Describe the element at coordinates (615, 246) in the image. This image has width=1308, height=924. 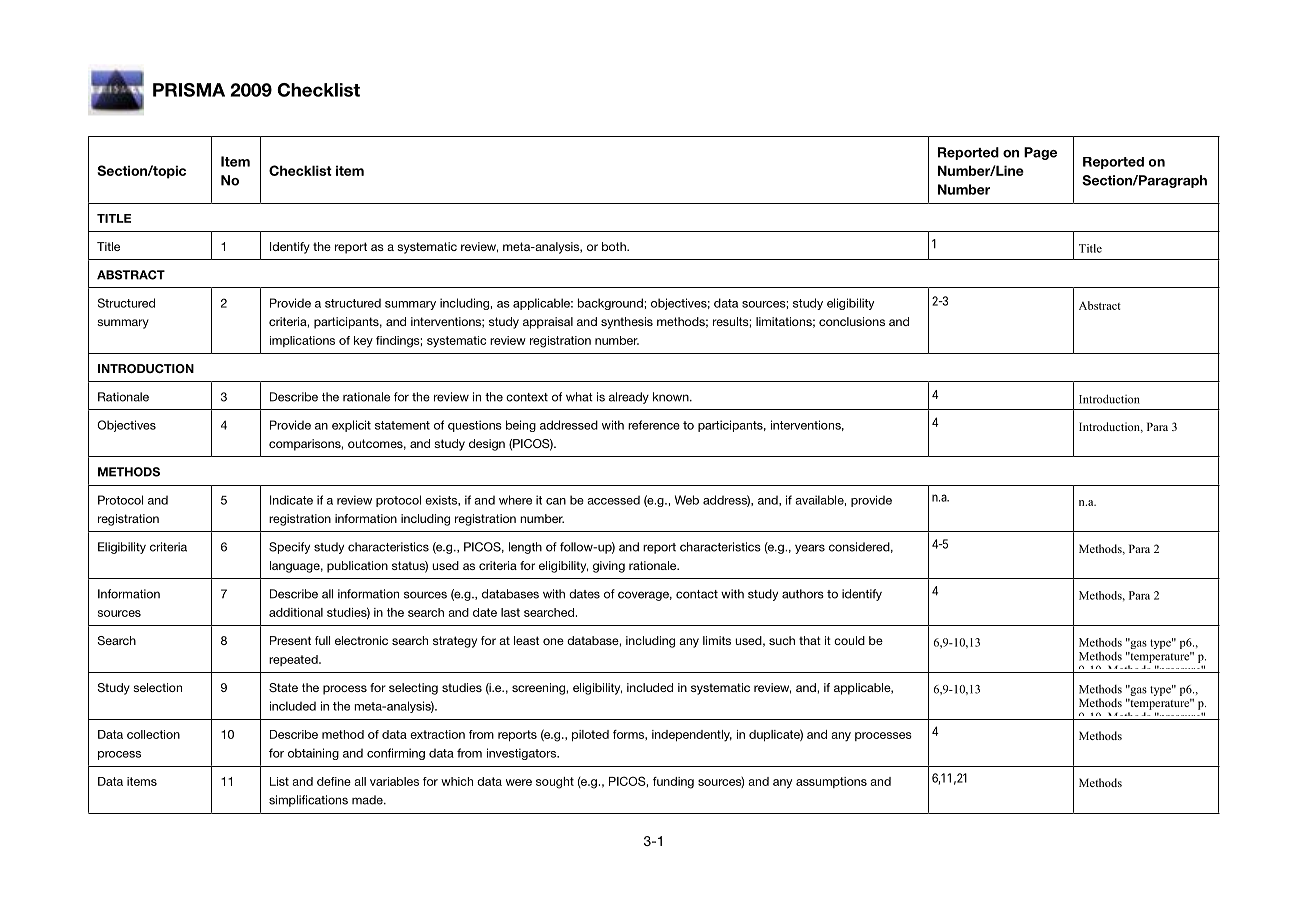
I see `both` at that location.
